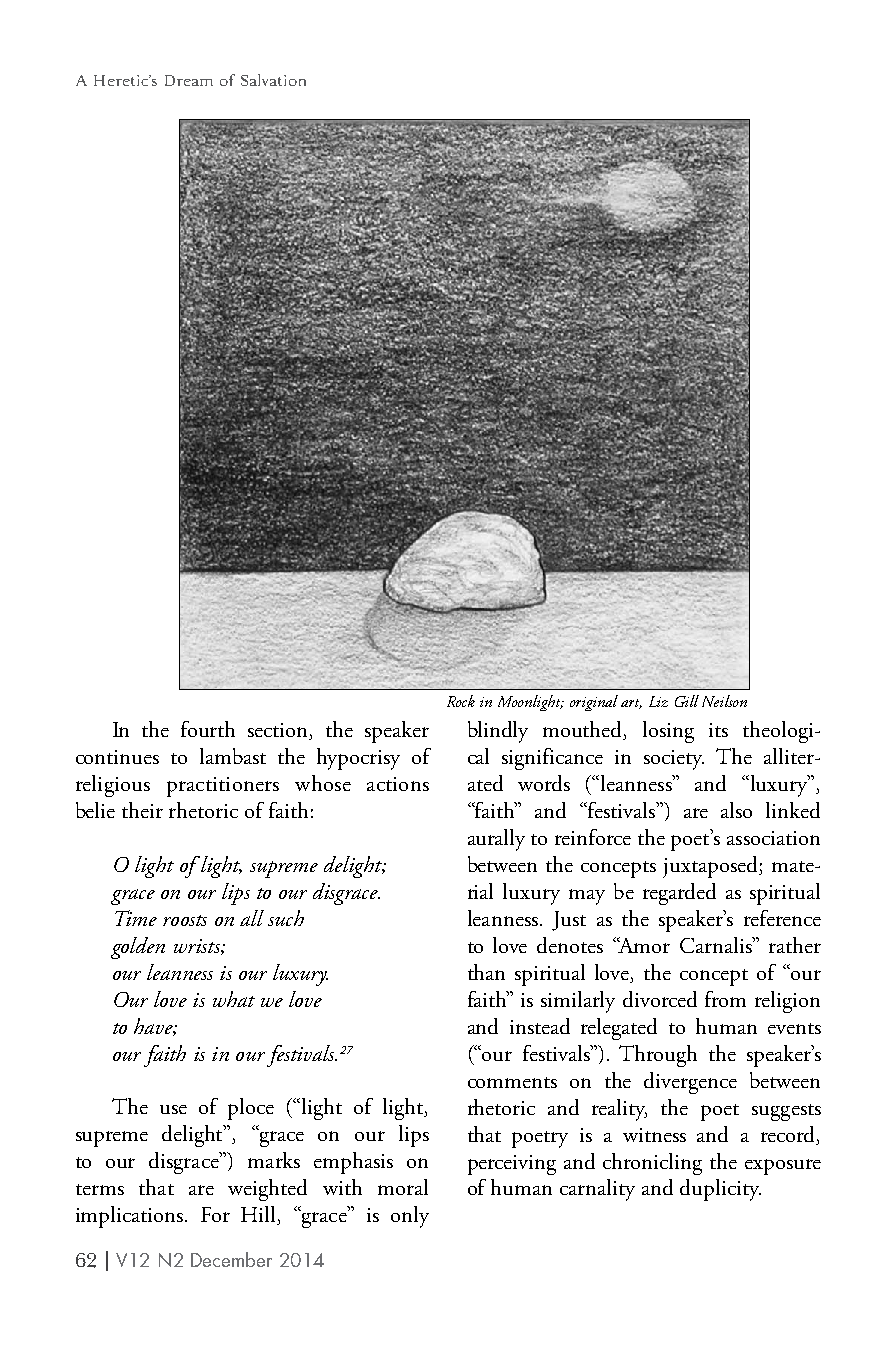 This screenshot has width=896, height=1345. Describe the element at coordinates (679, 894) in the screenshot. I see `regarded` at that location.
